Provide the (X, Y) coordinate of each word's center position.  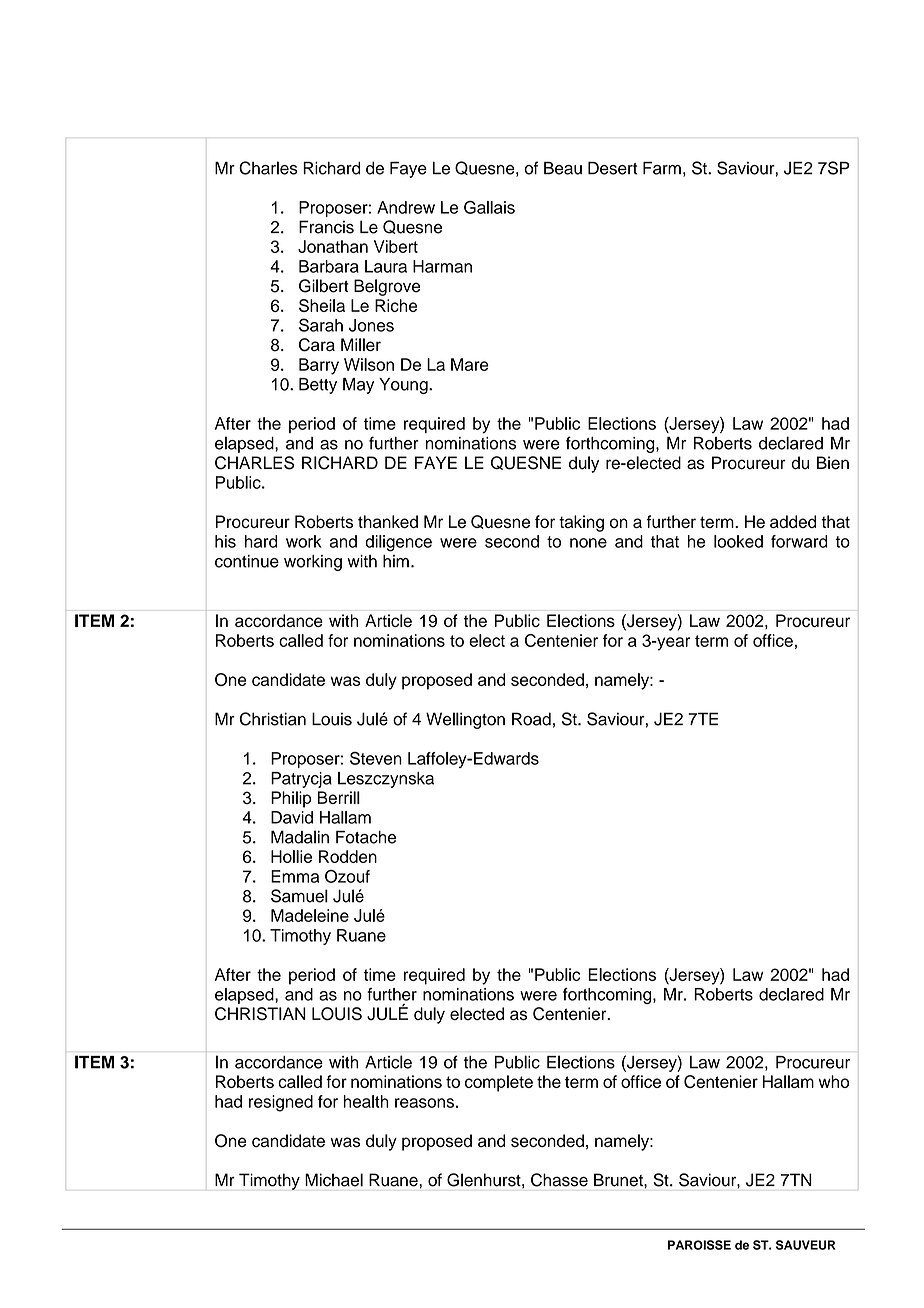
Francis (326, 227)
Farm (662, 168)
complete (499, 1083)
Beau (563, 168)
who (833, 1081)
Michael (334, 1180)
